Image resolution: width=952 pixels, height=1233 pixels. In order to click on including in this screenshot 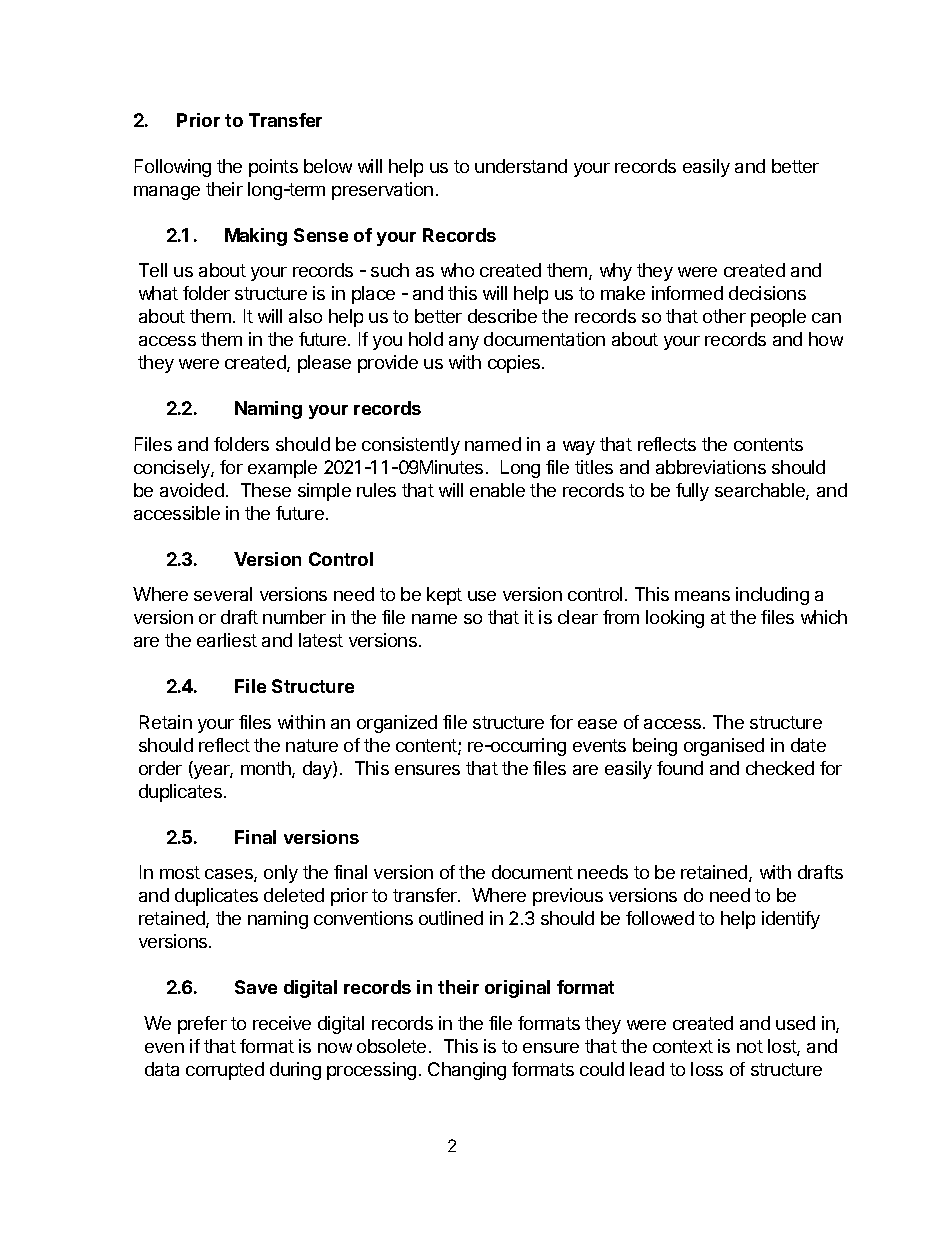, I will do `click(772, 596)`.
